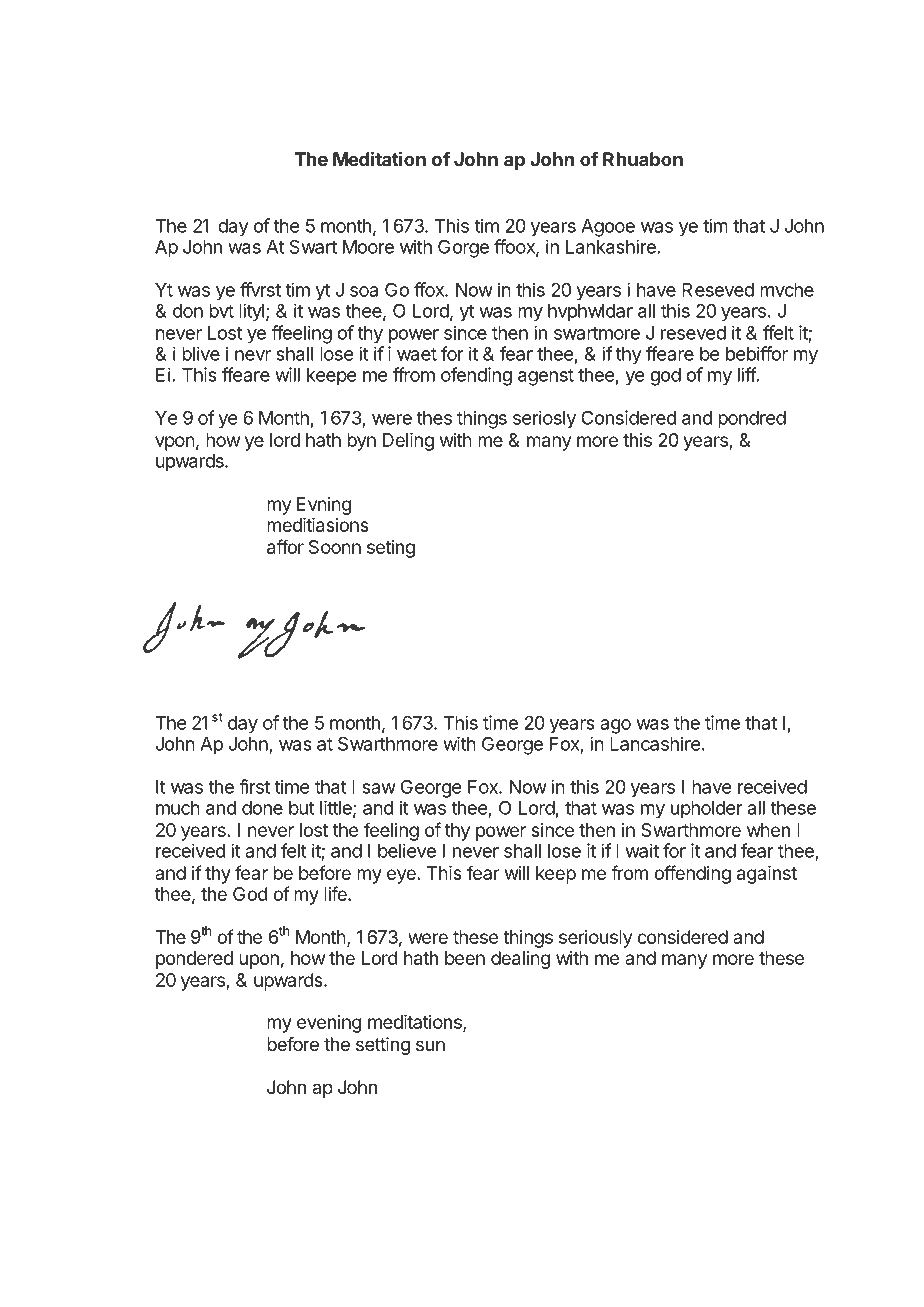 The height and width of the page is (1307, 924). I want to click on Gorge, so click(463, 249).
